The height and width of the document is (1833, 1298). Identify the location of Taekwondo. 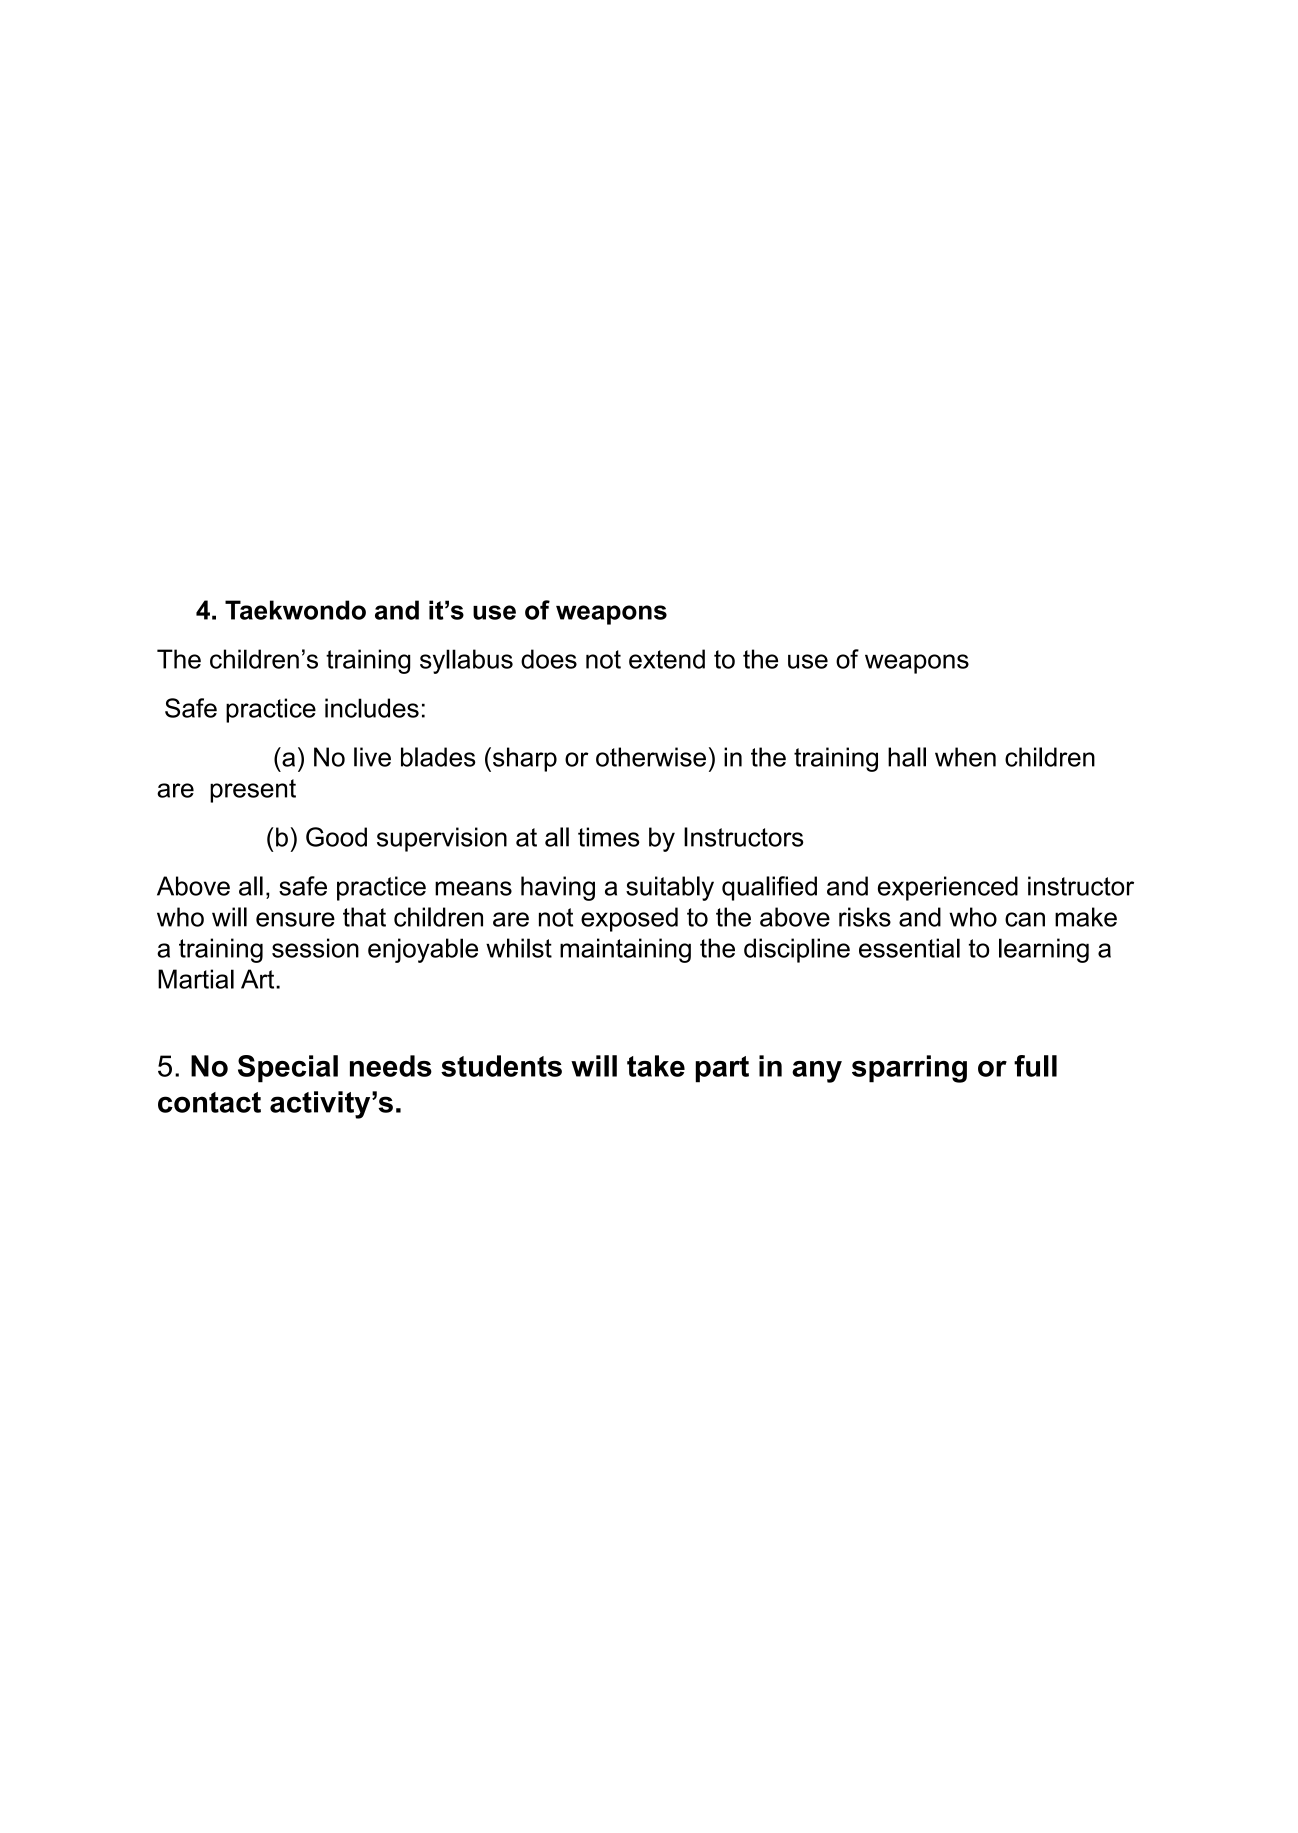
(295, 610).
